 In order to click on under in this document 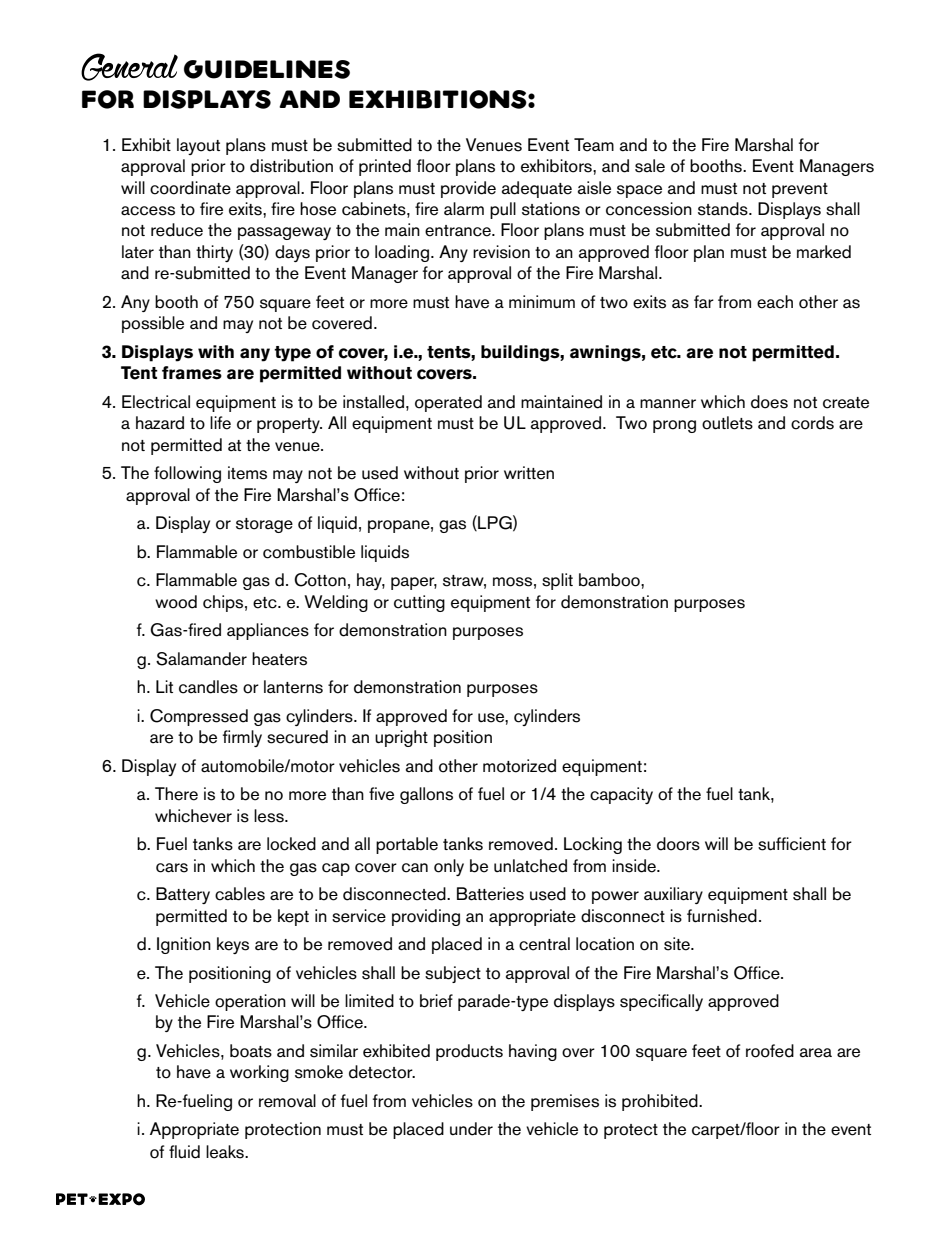, I will do `click(471, 1129)`.
